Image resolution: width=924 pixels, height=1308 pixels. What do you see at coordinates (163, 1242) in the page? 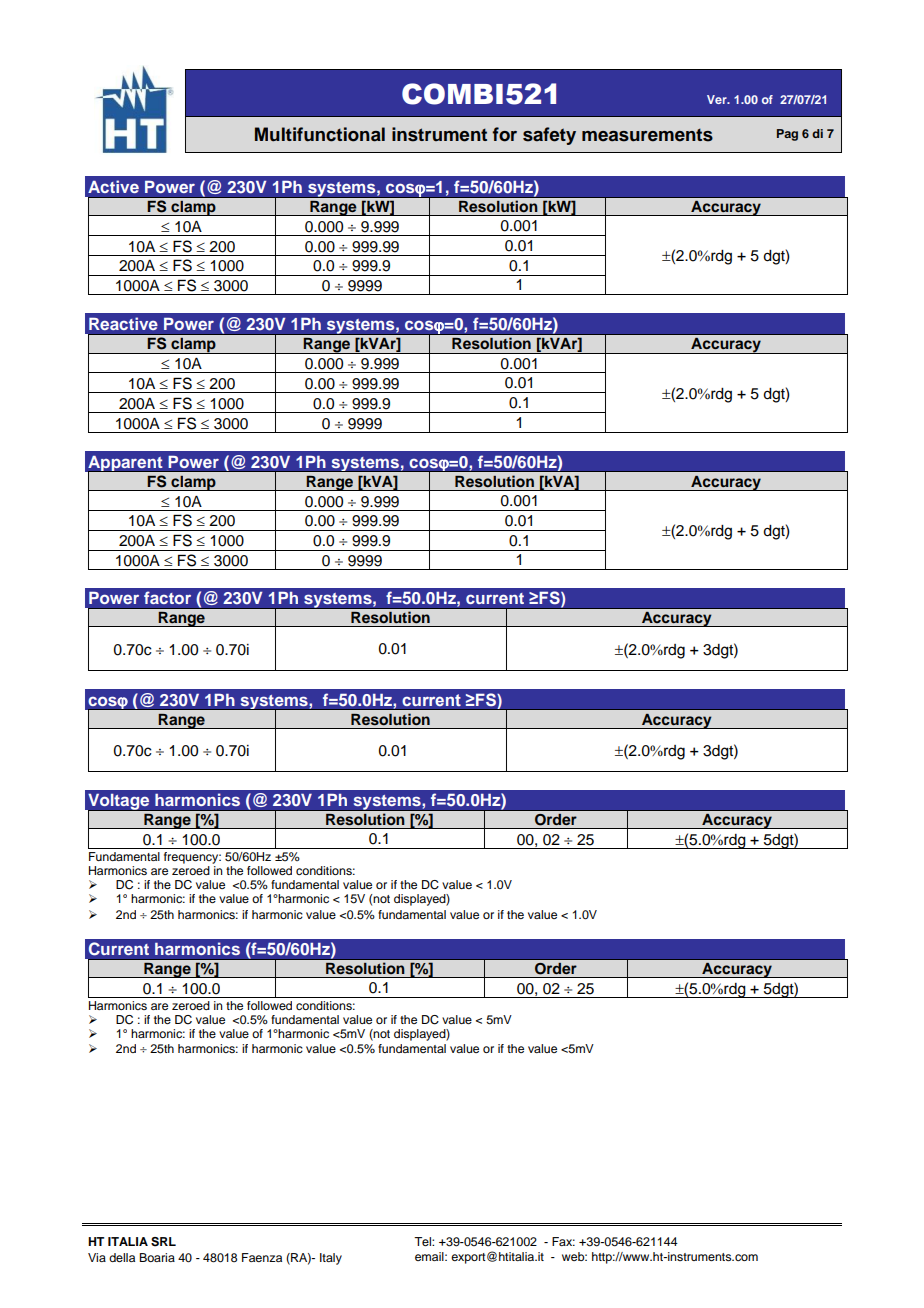
I see `SRL` at bounding box center [163, 1242].
